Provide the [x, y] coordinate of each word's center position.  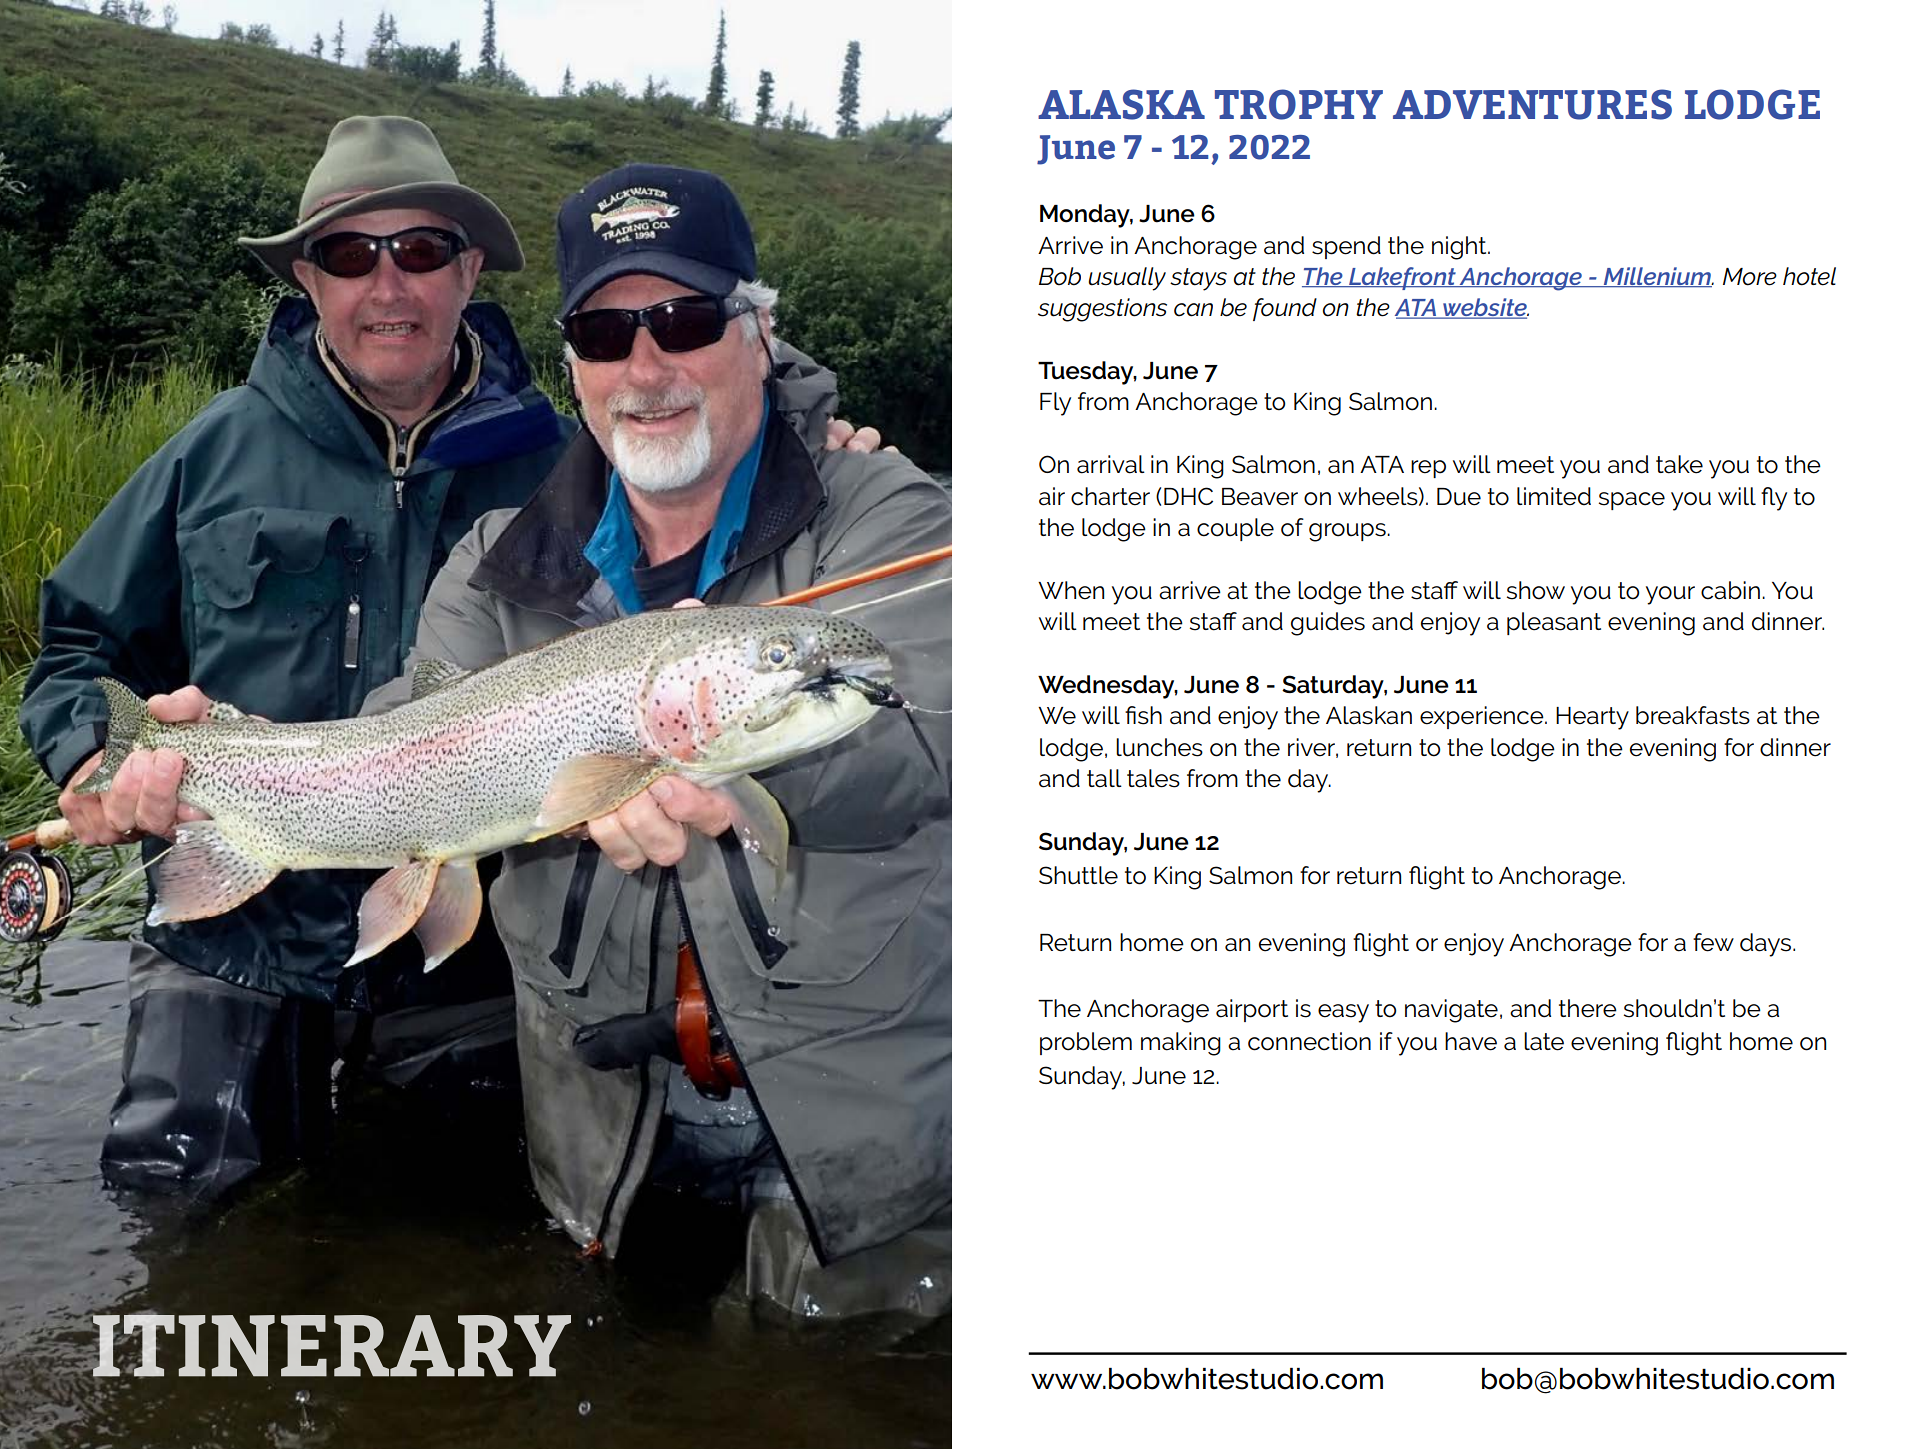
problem [1086, 1043]
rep [1428, 469]
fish [1143, 715]
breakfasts [1693, 715]
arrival [1111, 464]
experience [1483, 717]
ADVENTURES [1532, 104]
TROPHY [1299, 104]
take [1679, 464]
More [1750, 277]
